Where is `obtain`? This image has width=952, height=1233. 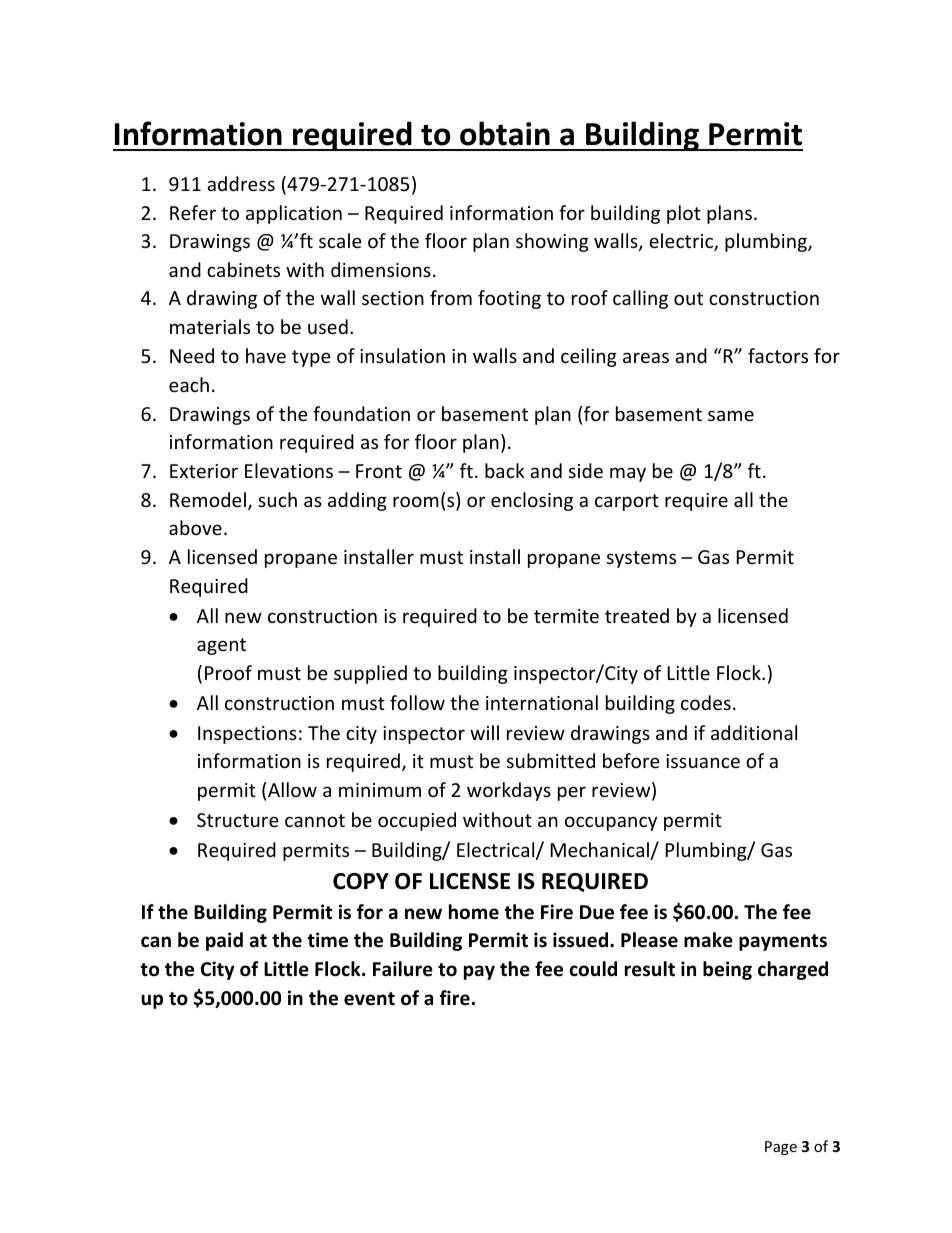 obtain is located at coordinates (505, 133).
